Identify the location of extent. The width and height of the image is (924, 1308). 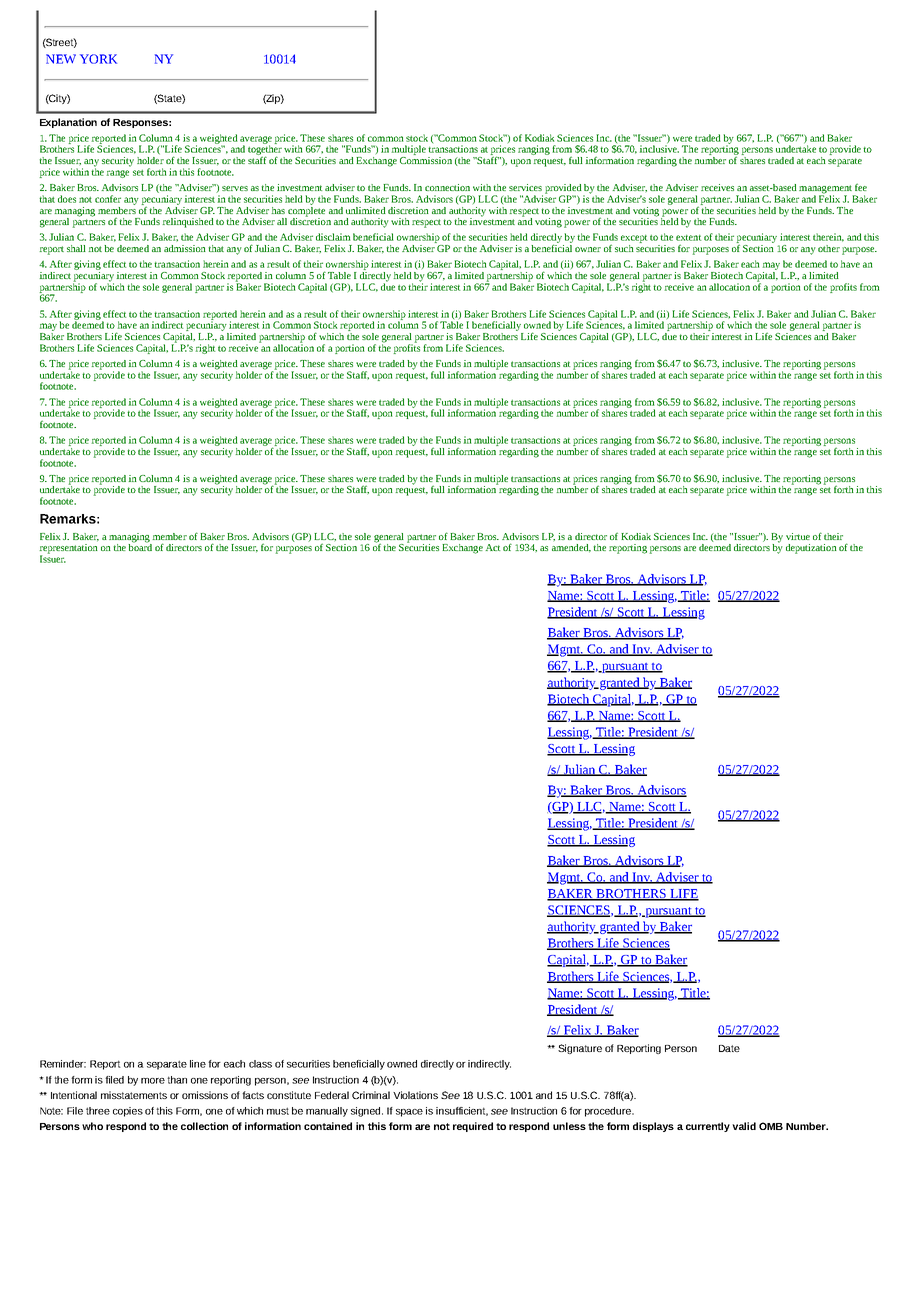
(688, 238).
